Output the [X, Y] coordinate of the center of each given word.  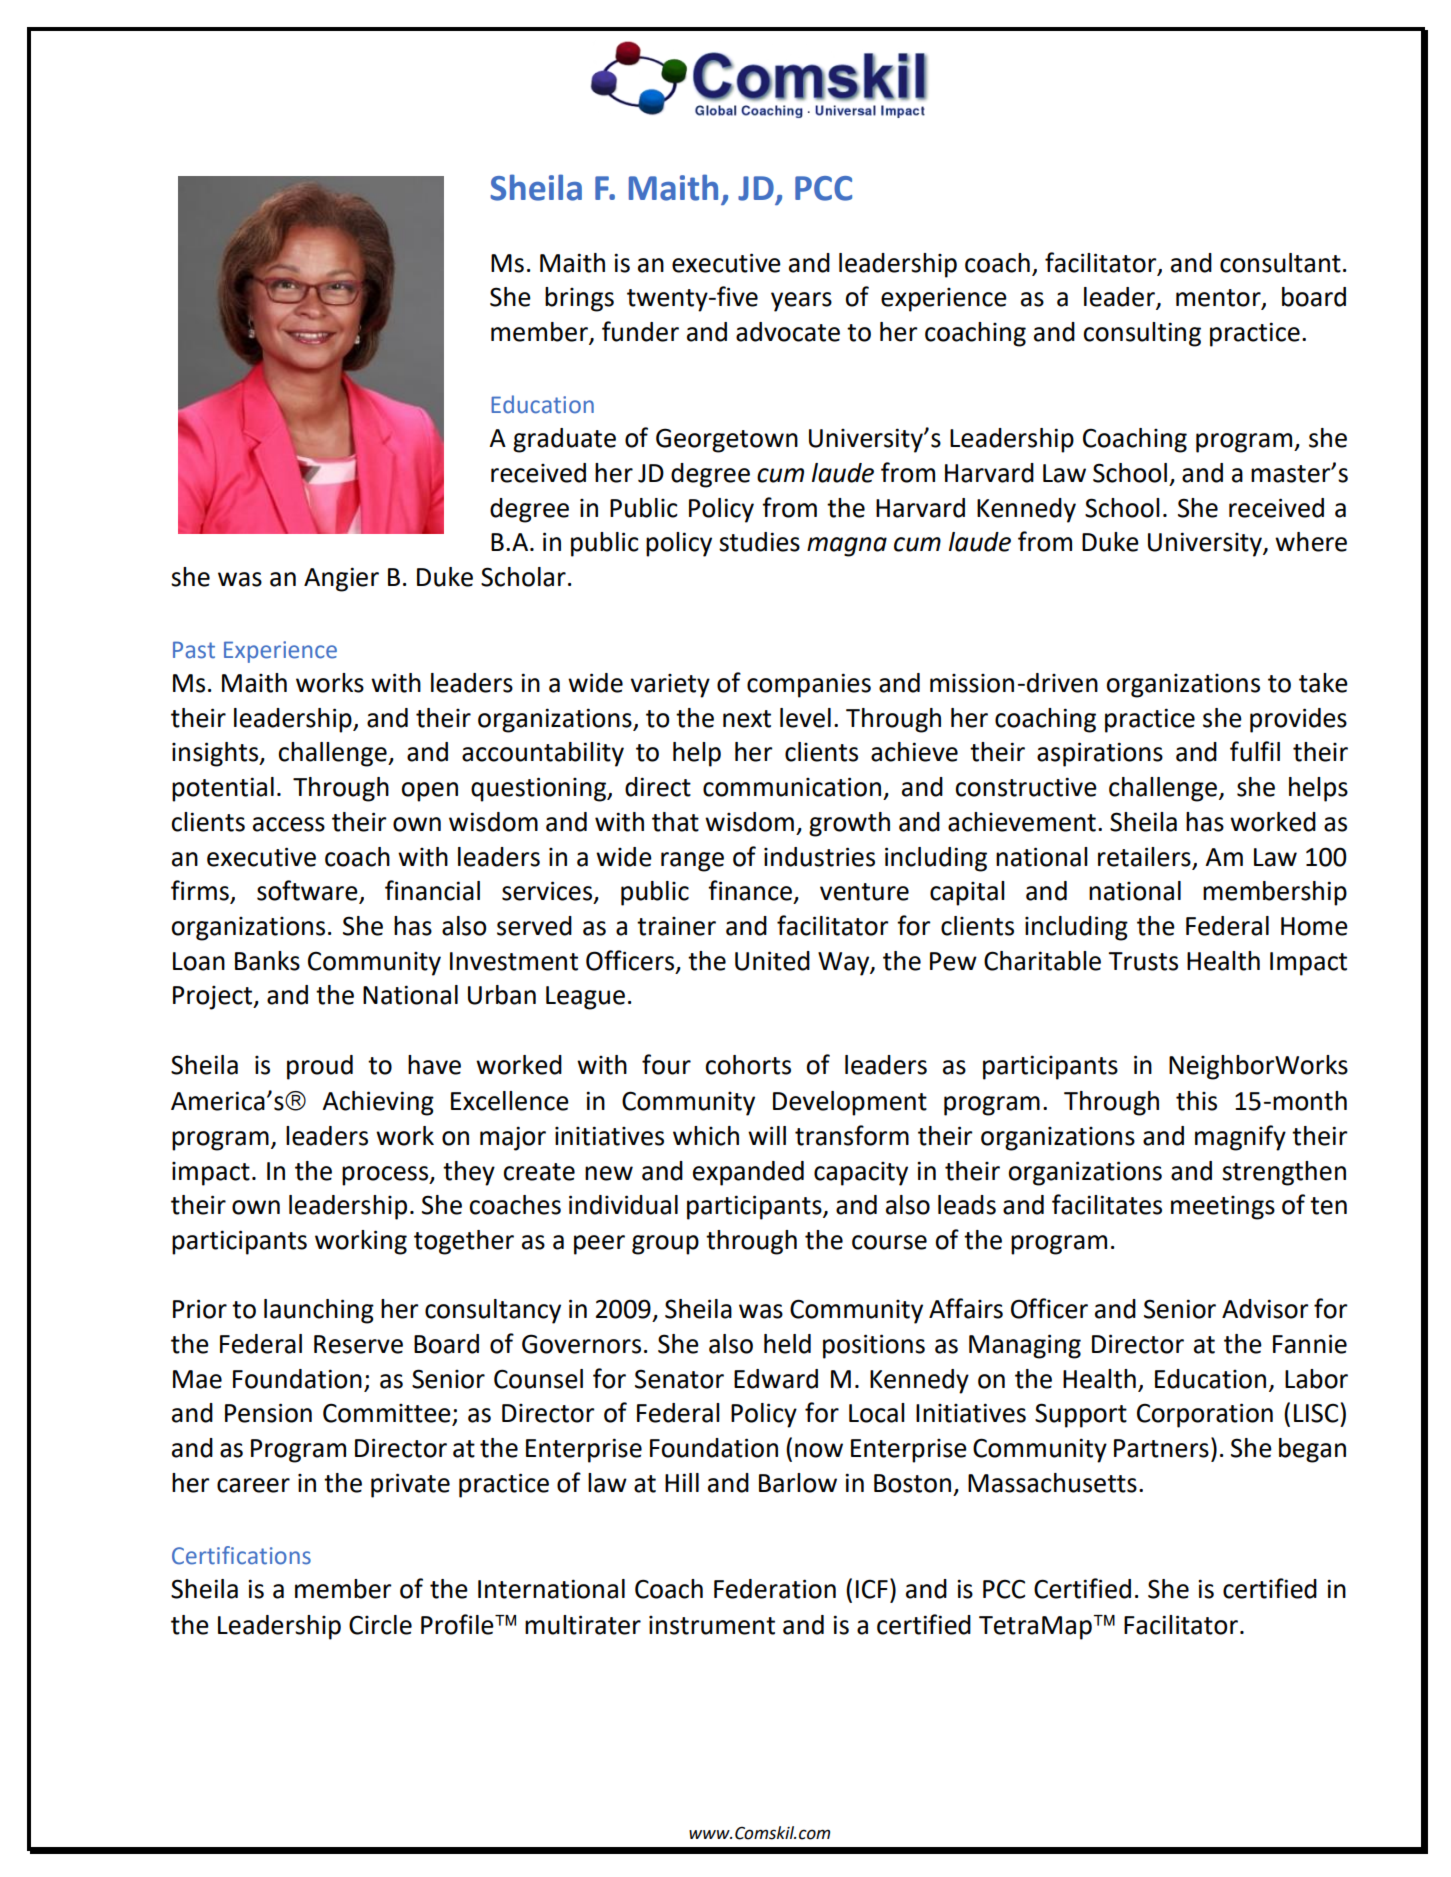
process [386, 1176]
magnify [1240, 1138]
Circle [380, 1625]
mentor [1219, 299]
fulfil [1255, 751]
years [801, 302]
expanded [748, 1173]
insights [216, 754]
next [747, 719]
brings [579, 299]
